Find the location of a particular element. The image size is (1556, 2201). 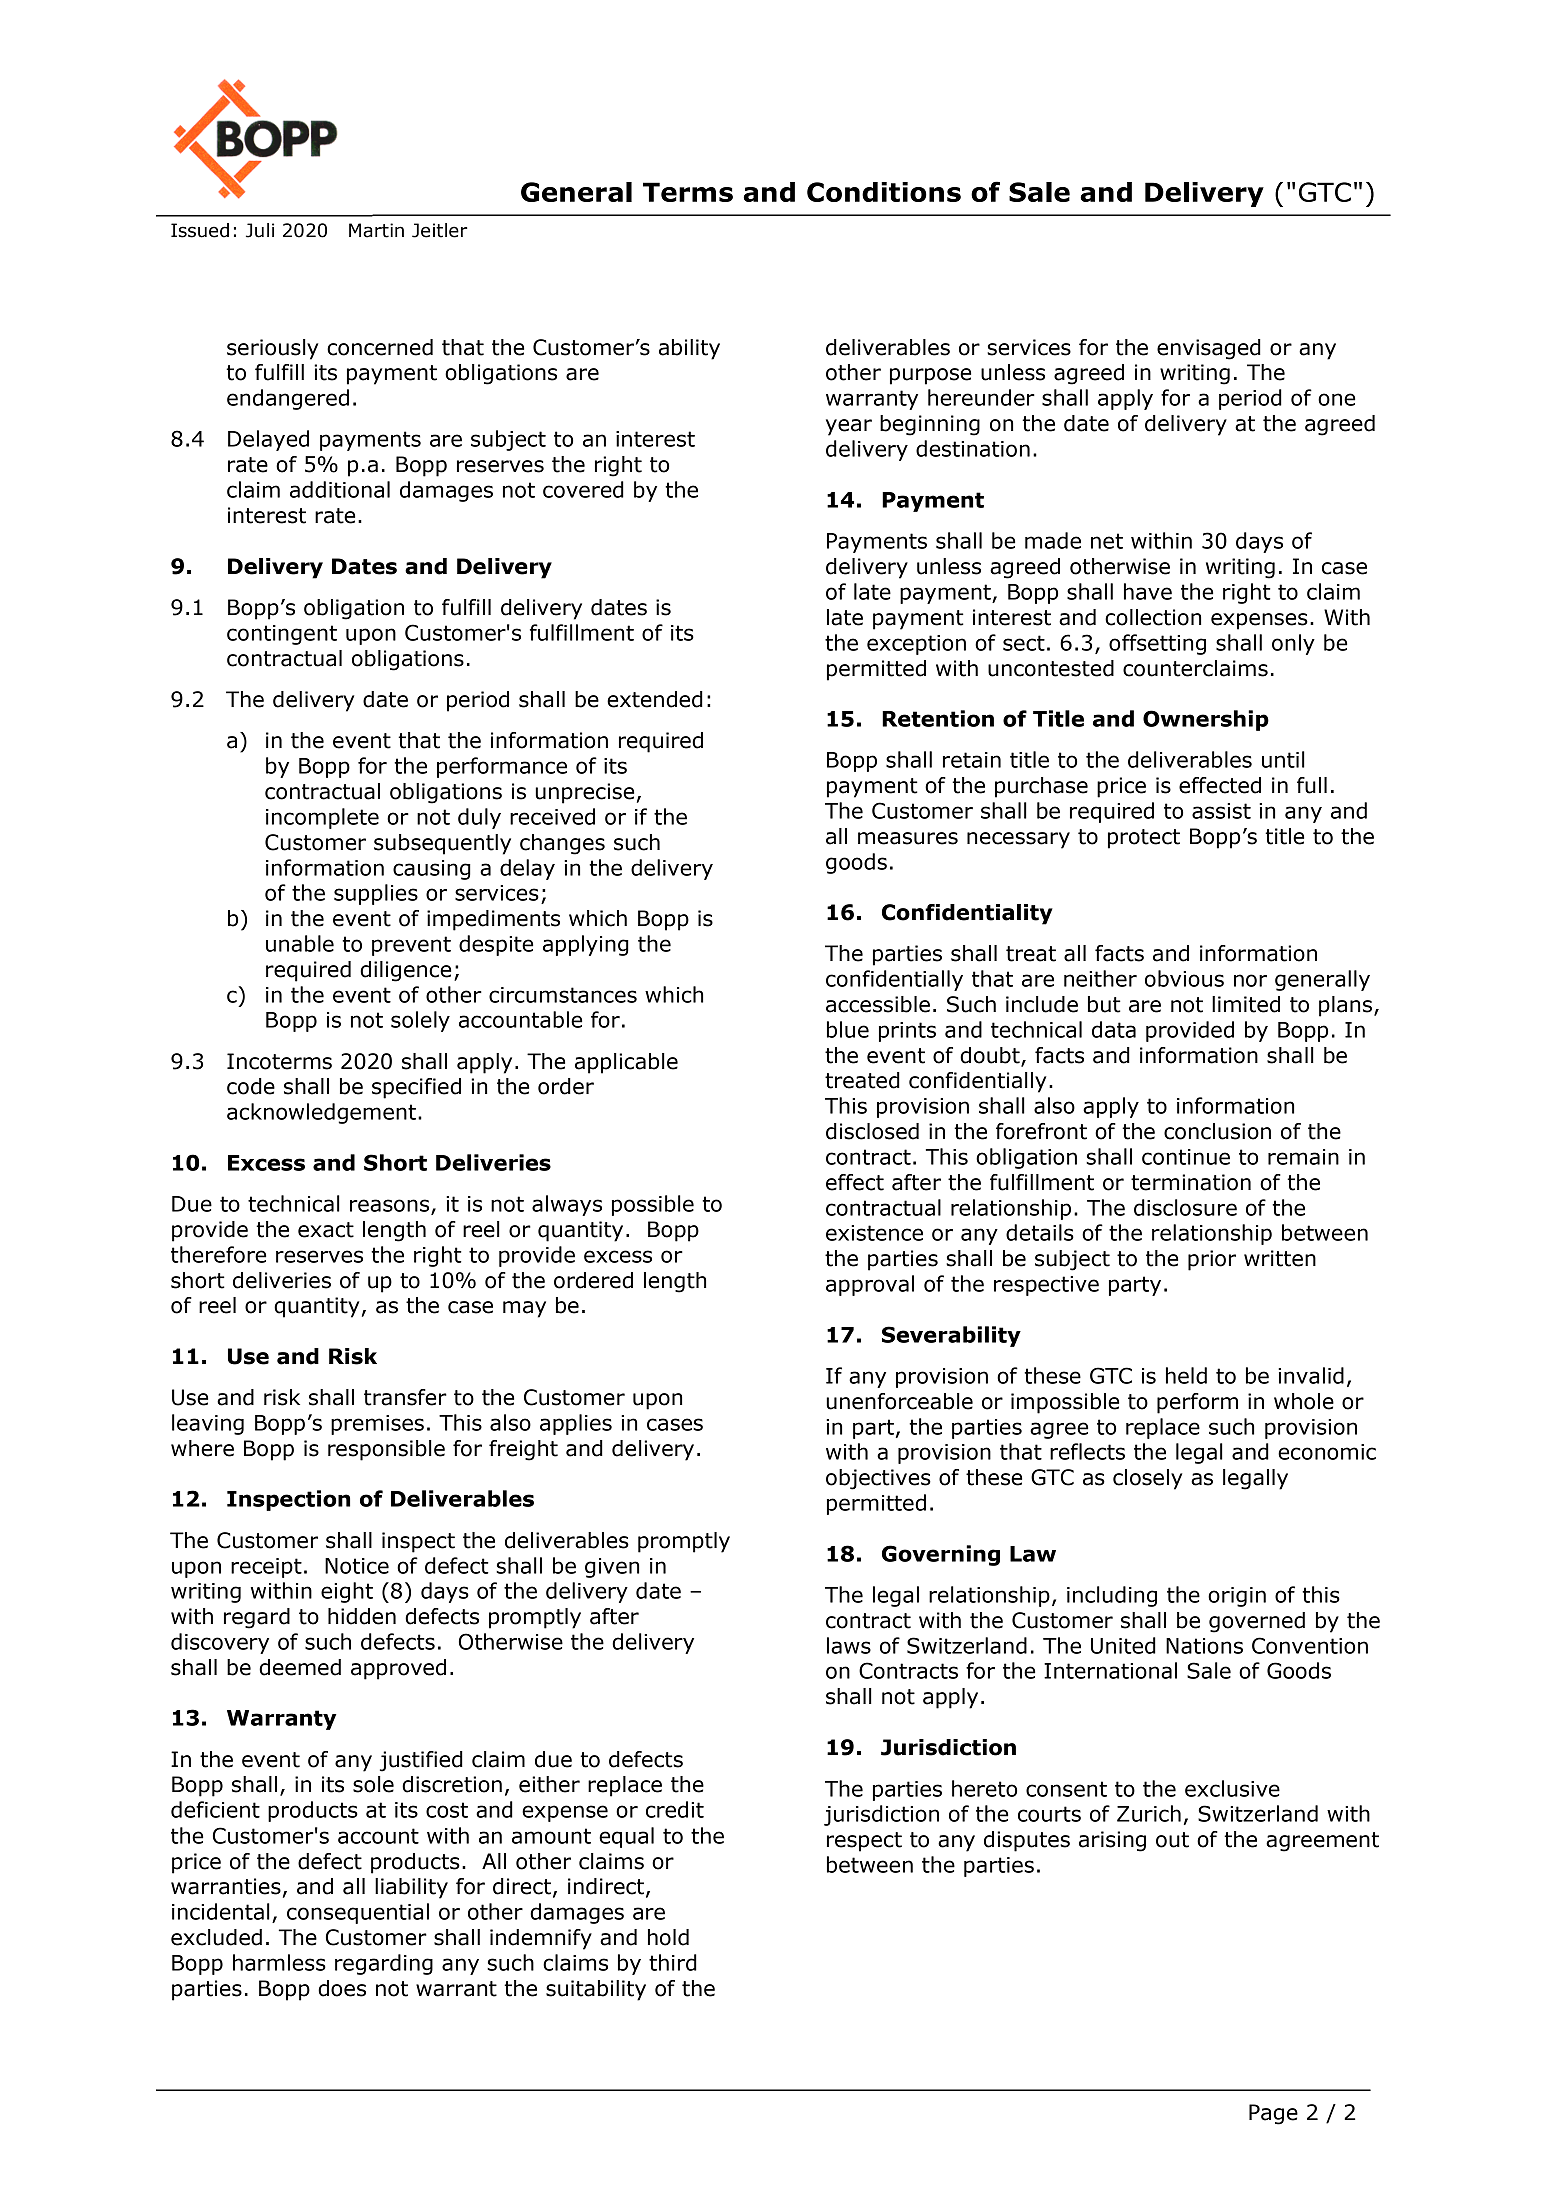

Martin is located at coordinates (376, 230).
